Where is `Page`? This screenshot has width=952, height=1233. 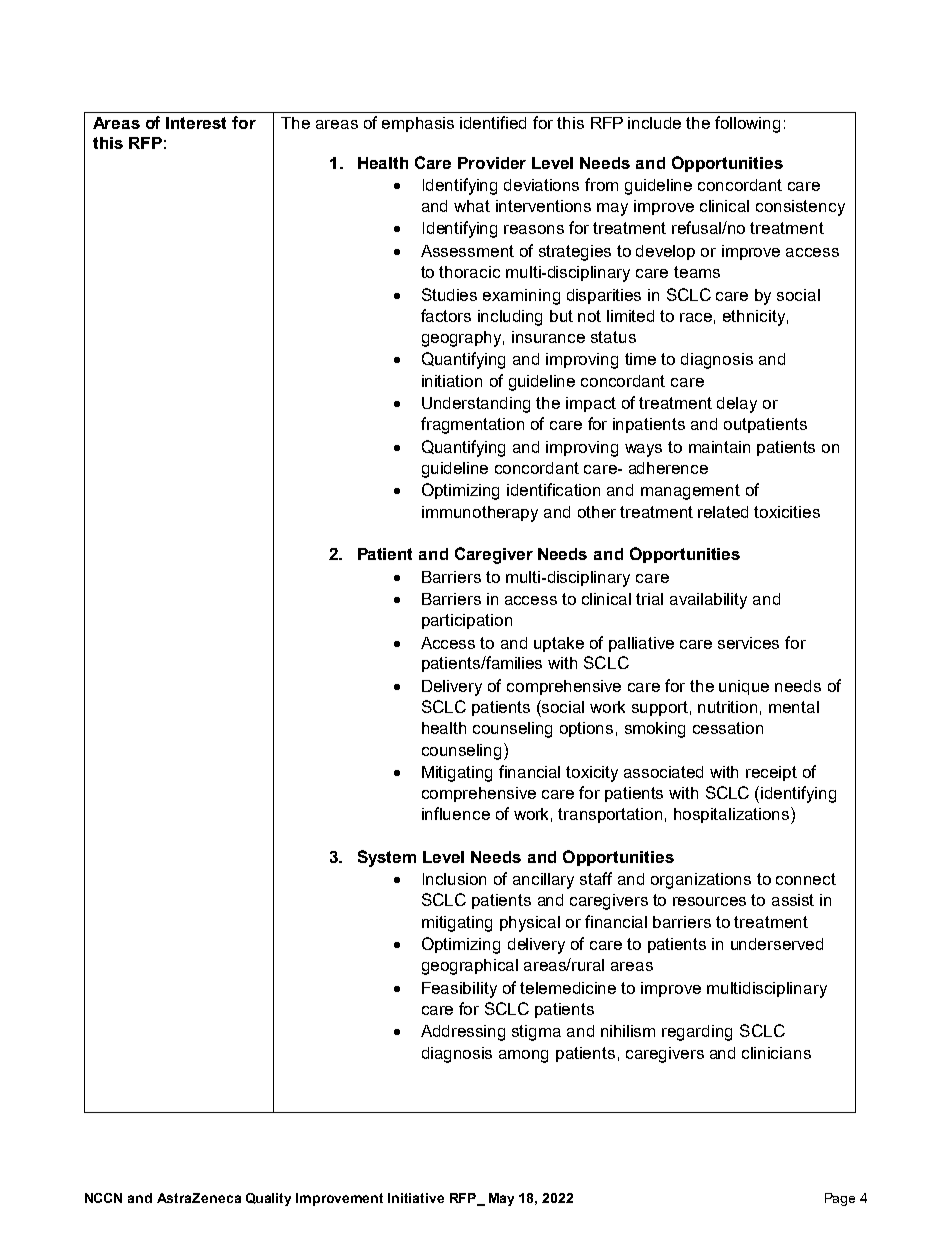 Page is located at coordinates (840, 1199).
